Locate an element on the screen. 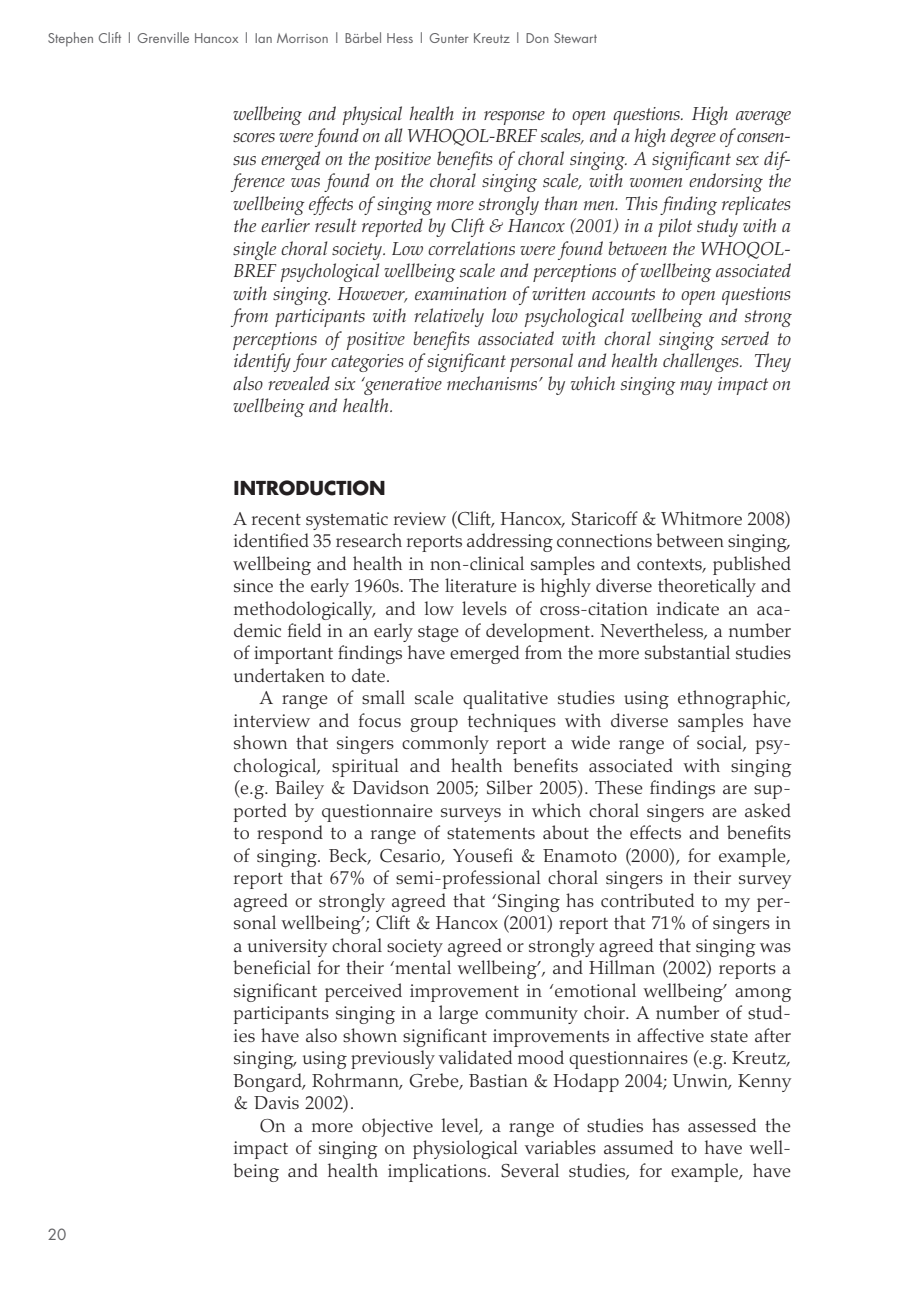 This screenshot has width=924, height=1296. since is located at coordinates (253, 586).
